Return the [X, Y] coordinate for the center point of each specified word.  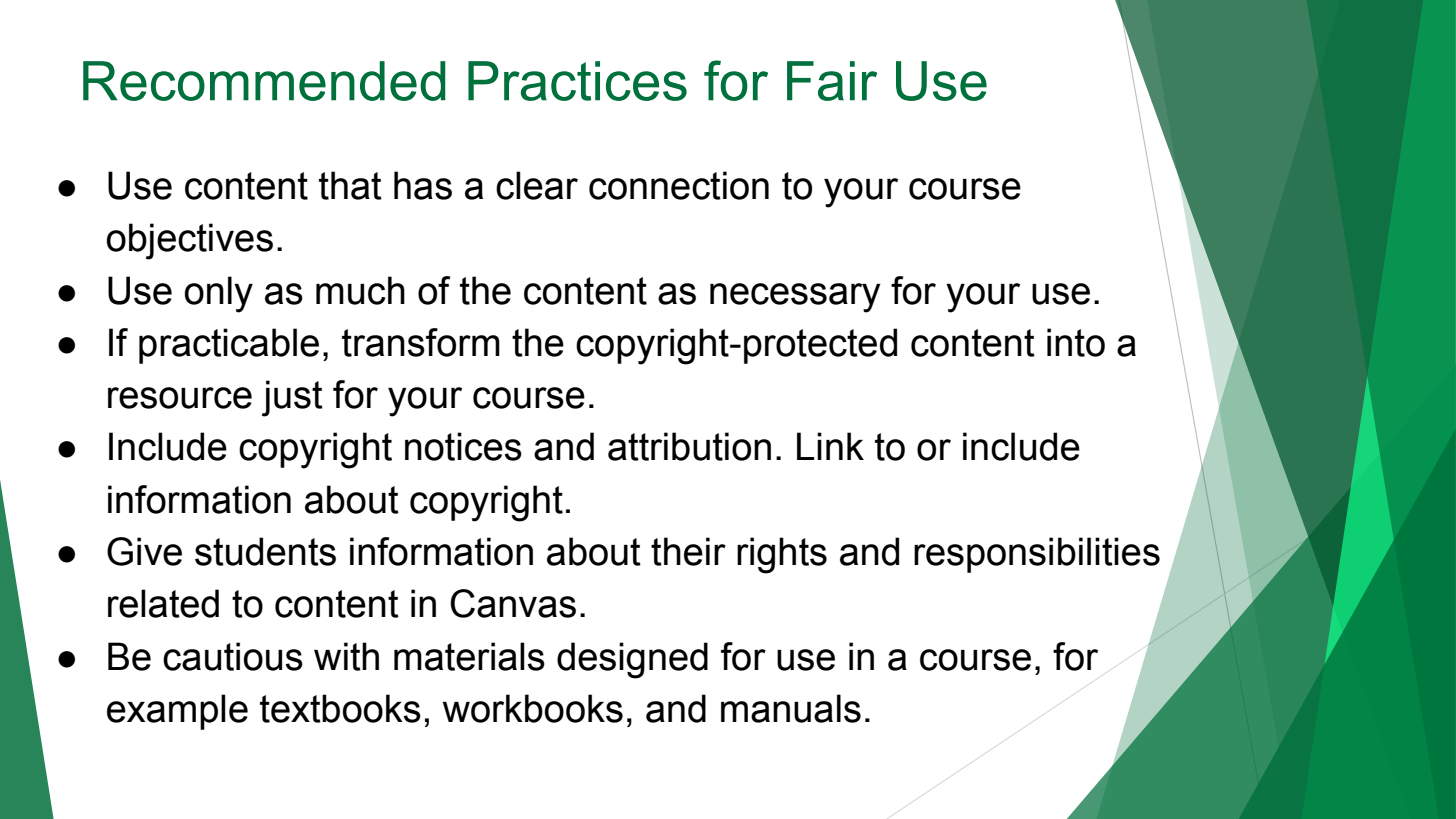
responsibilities [1037, 555]
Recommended [264, 81]
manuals [791, 708]
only [219, 294]
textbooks [340, 708]
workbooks [533, 708]
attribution [689, 446]
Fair [832, 81]
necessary [795, 298]
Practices [577, 81]
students [265, 551]
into [1076, 342]
